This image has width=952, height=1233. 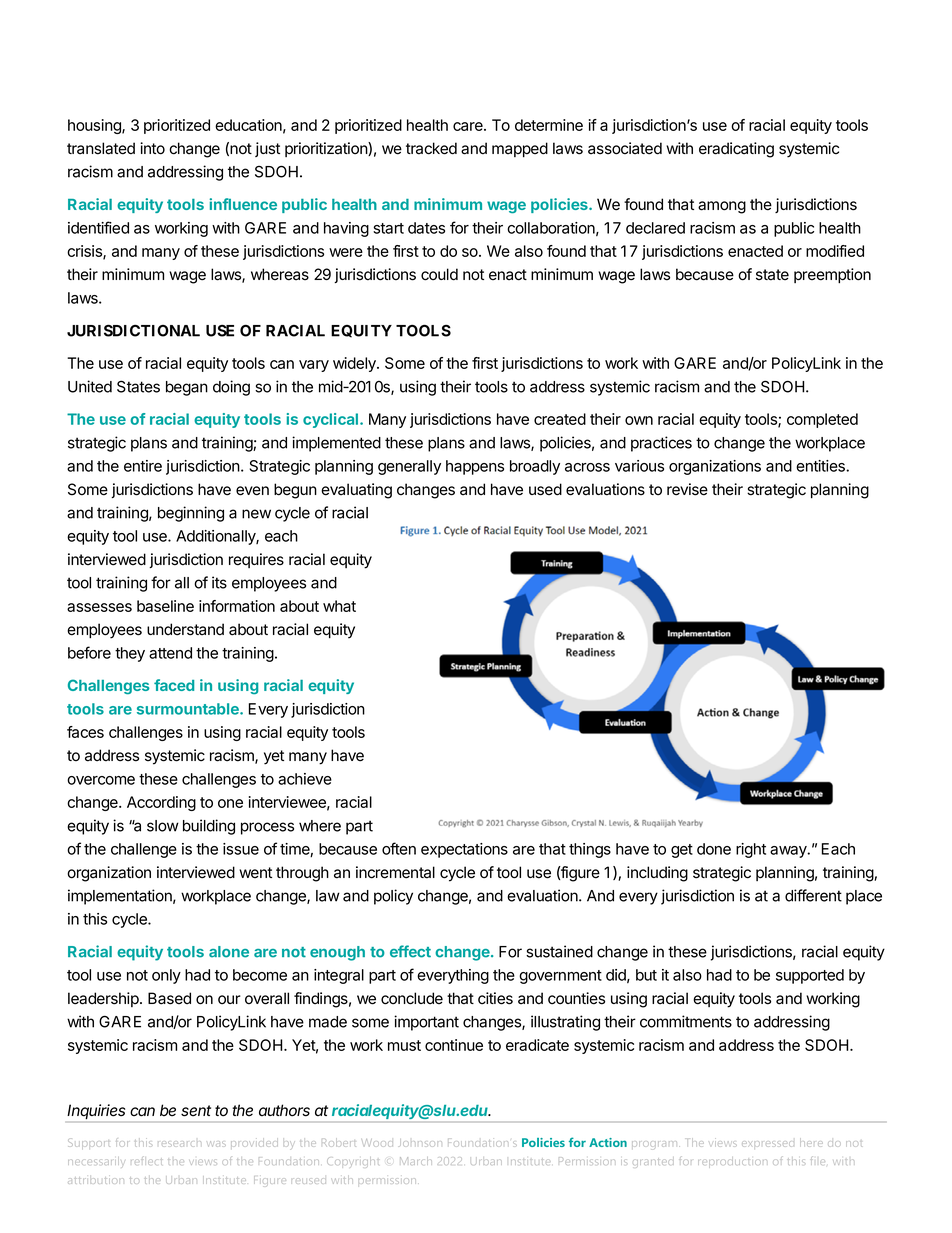 I want to click on eradicating, so click(x=736, y=150).
